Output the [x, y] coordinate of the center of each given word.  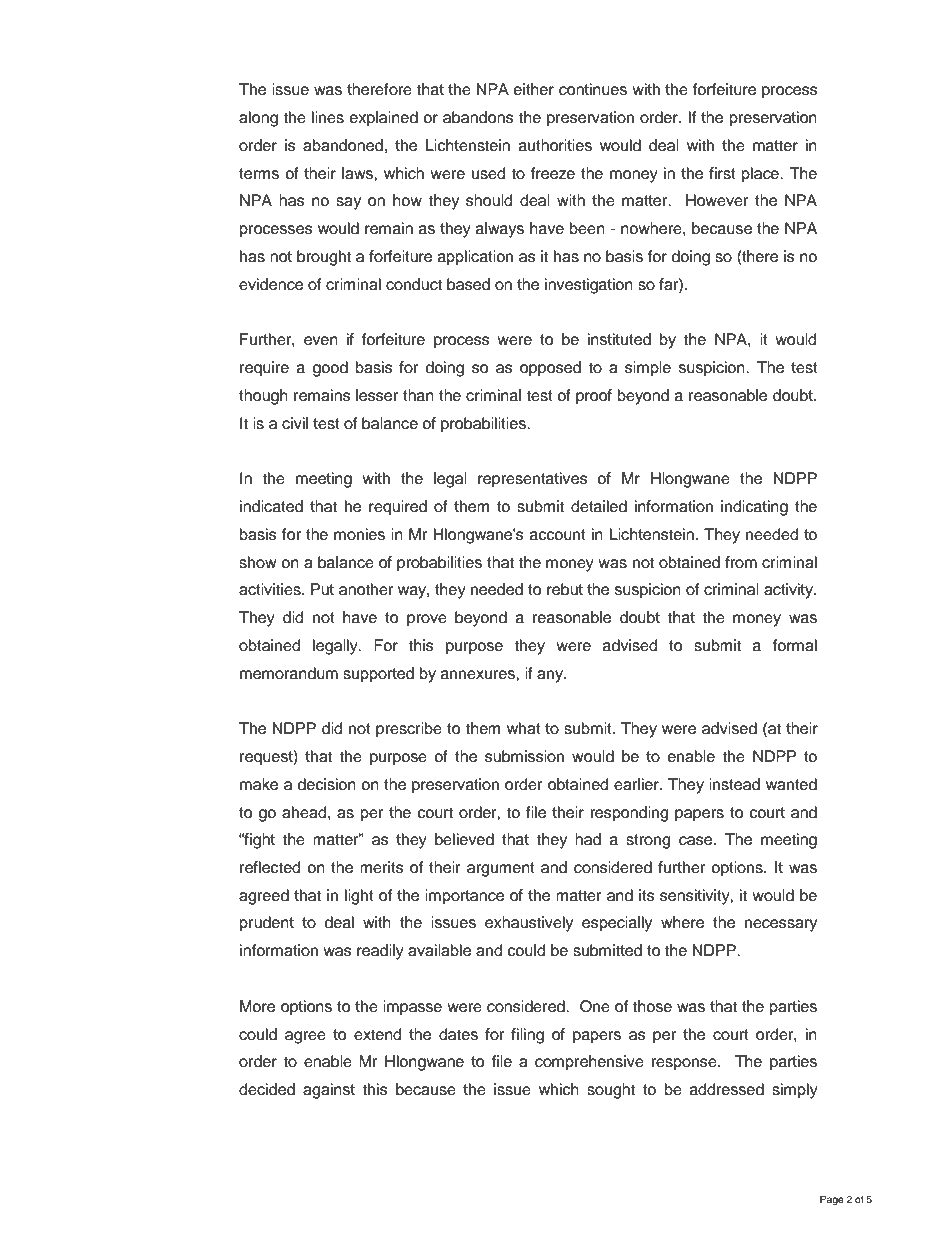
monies [359, 534]
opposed [550, 369]
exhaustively [529, 924]
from [741, 562]
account [558, 535]
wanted [791, 784]
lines [328, 117]
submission [524, 756]
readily [380, 952]
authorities [555, 145]
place [761, 175]
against [329, 1091]
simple [648, 369]
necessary [781, 925]
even [321, 341]
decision [326, 784]
